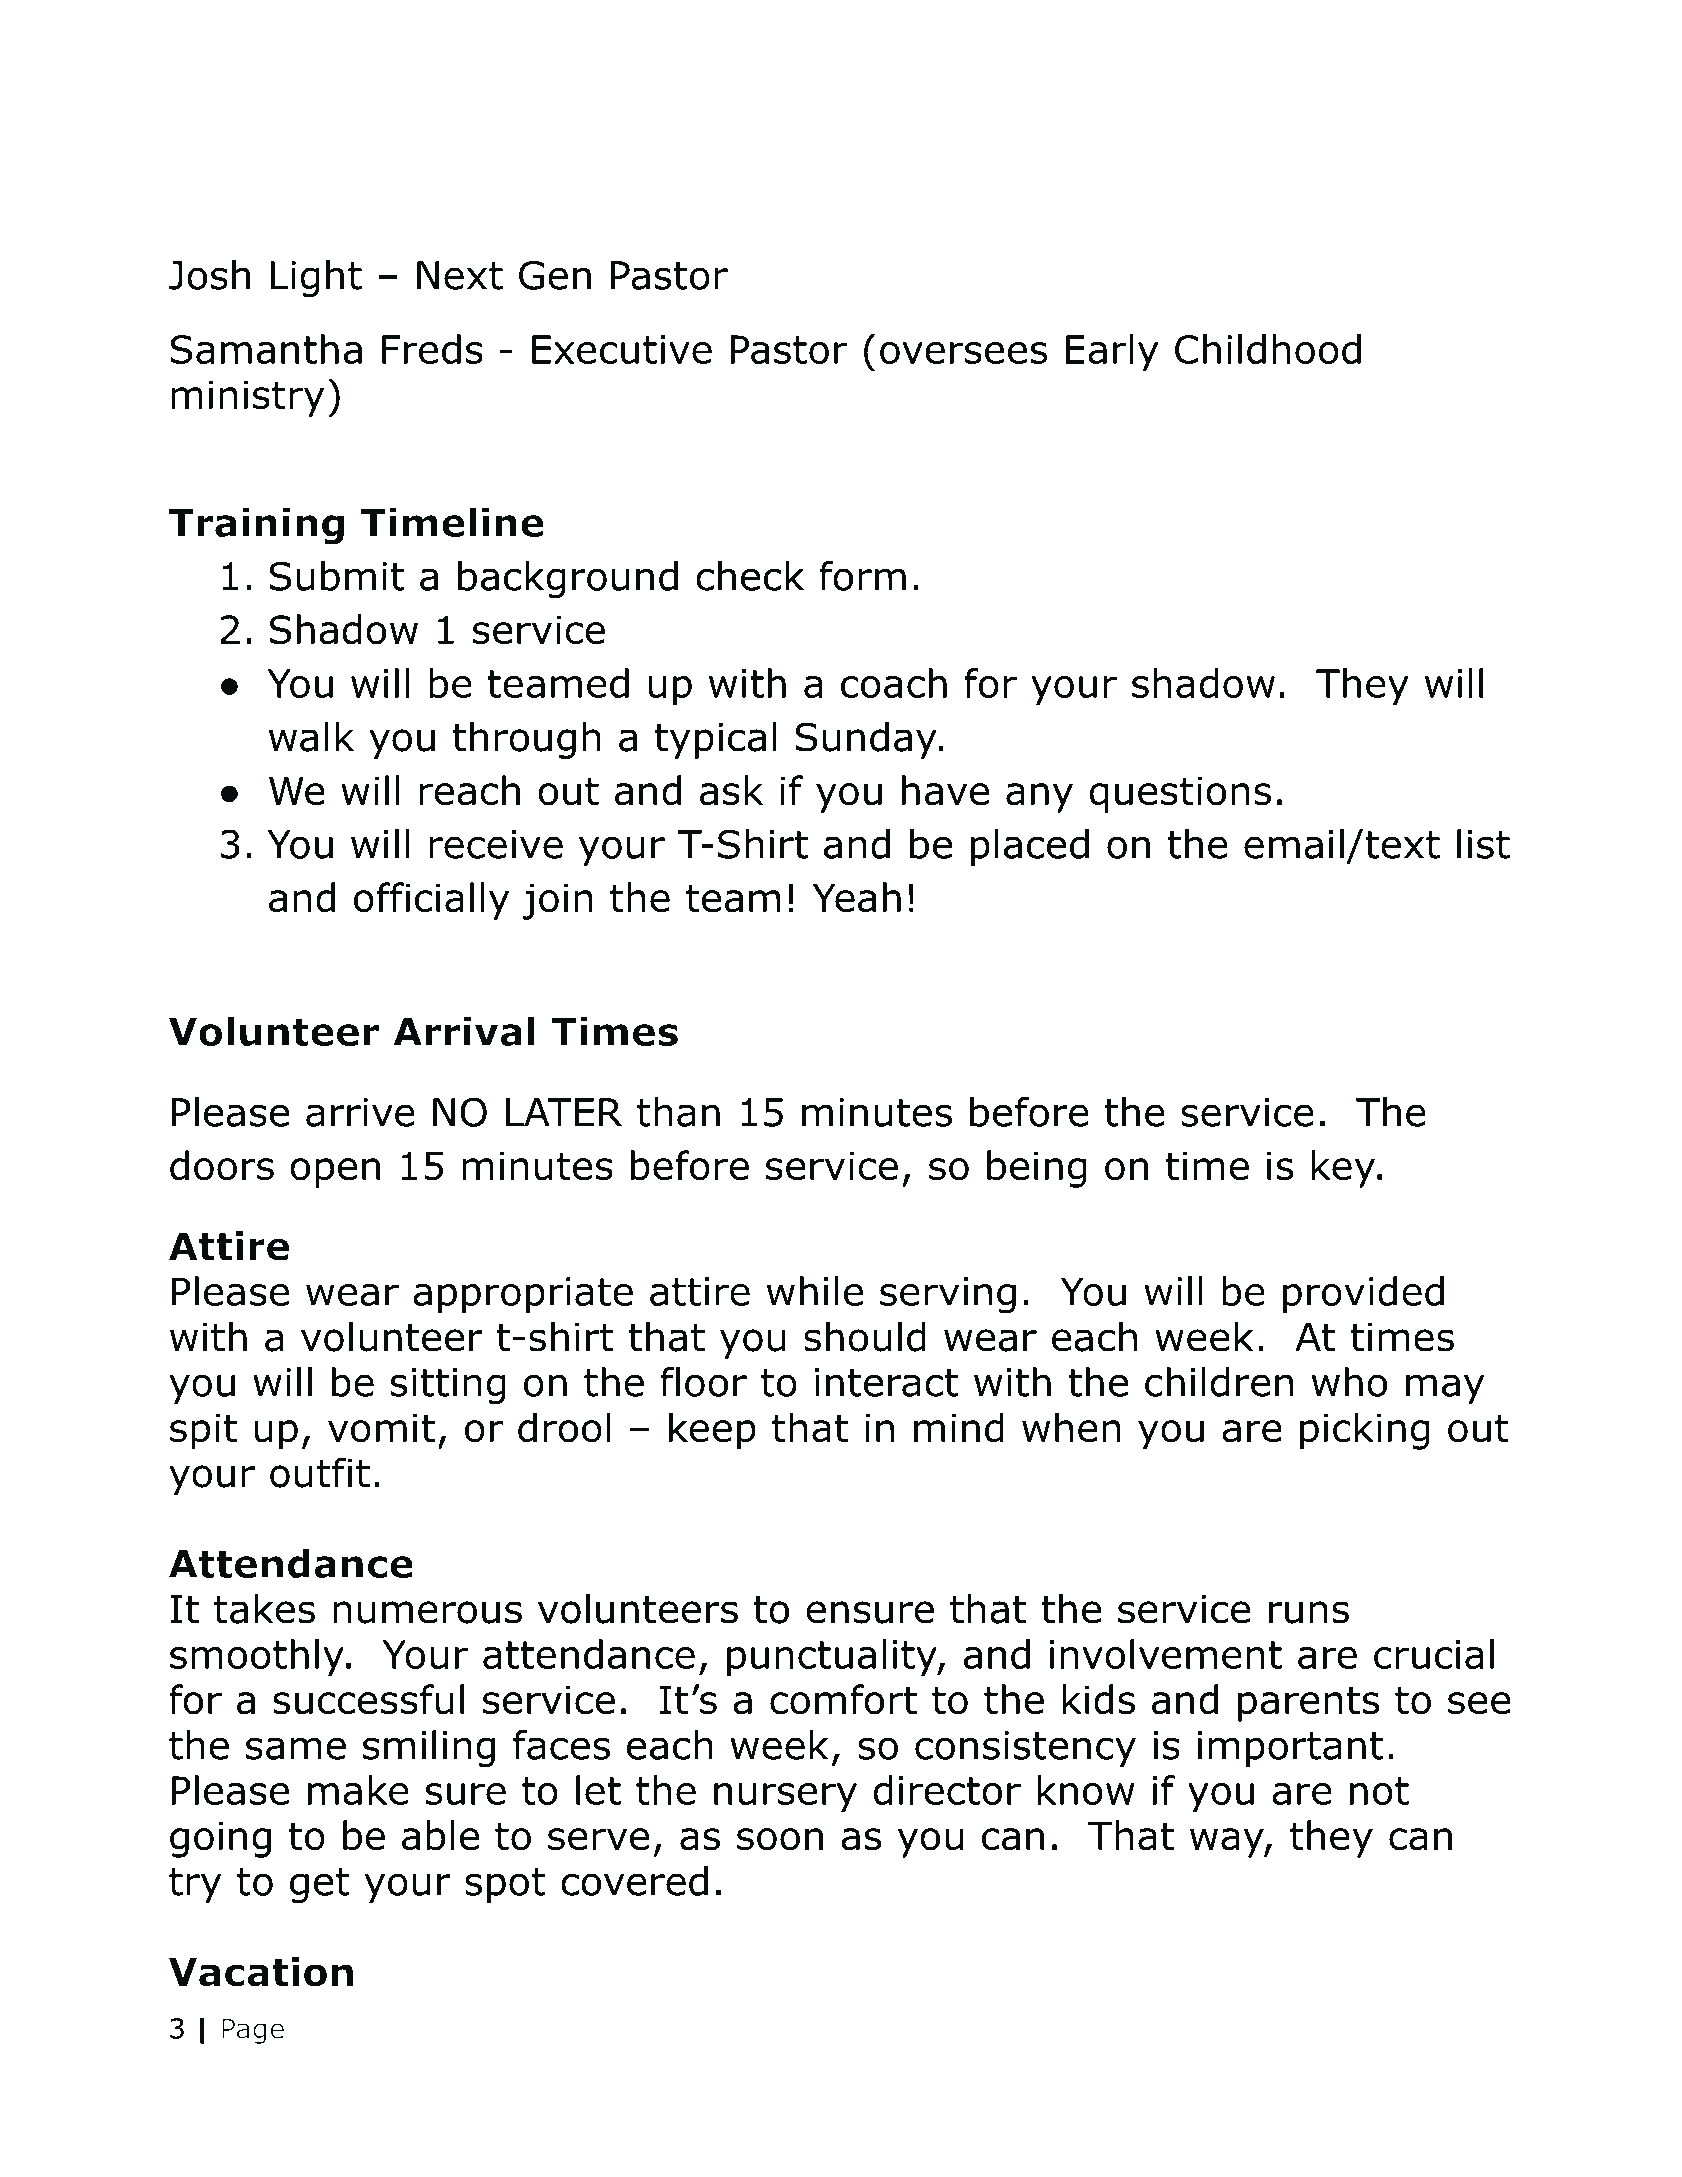 This document has width=1682, height=2177. I want to click on oversees, so click(964, 353).
